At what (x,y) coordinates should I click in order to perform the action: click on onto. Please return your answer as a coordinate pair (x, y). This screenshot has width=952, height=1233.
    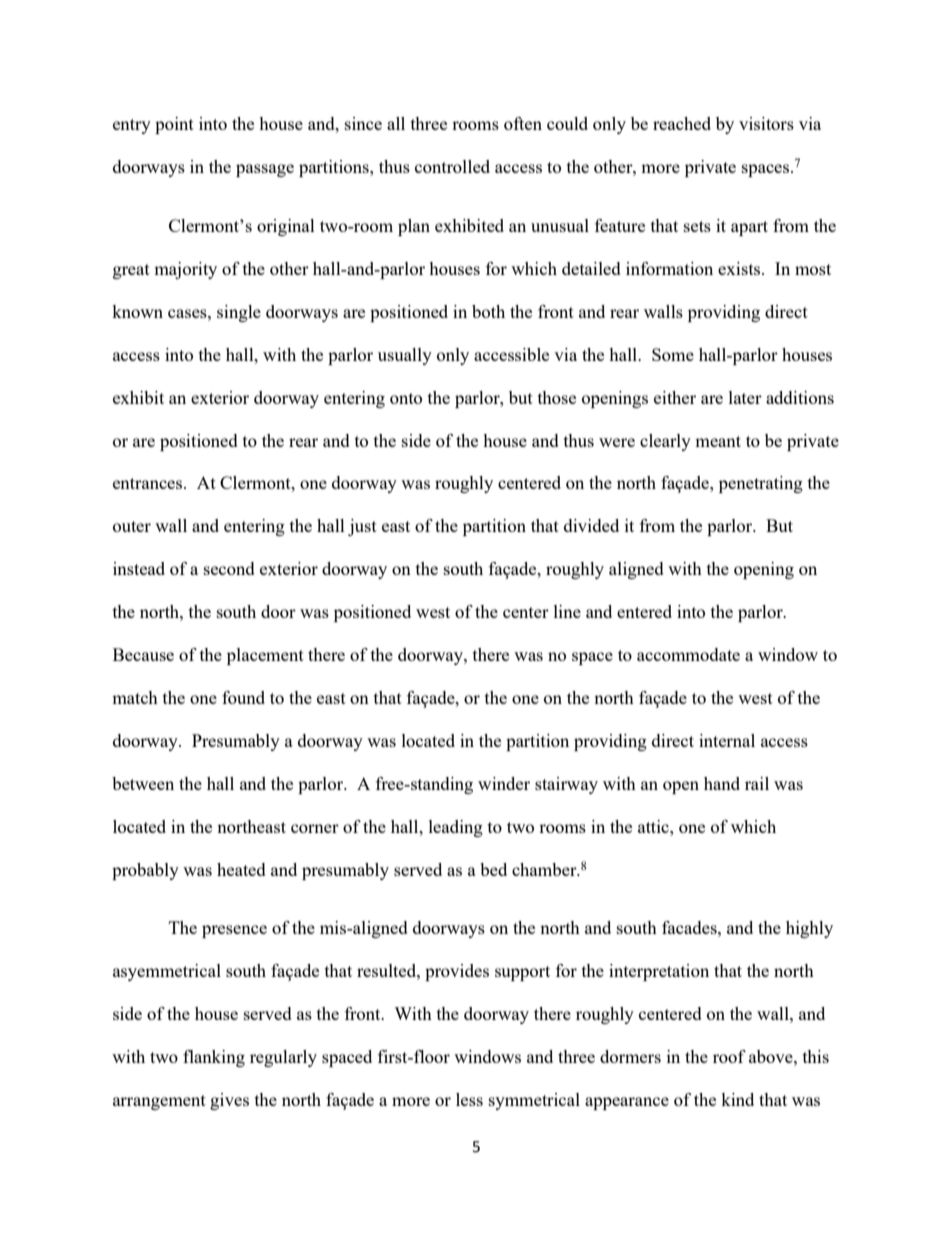
    Looking at the image, I should click on (406, 398).
